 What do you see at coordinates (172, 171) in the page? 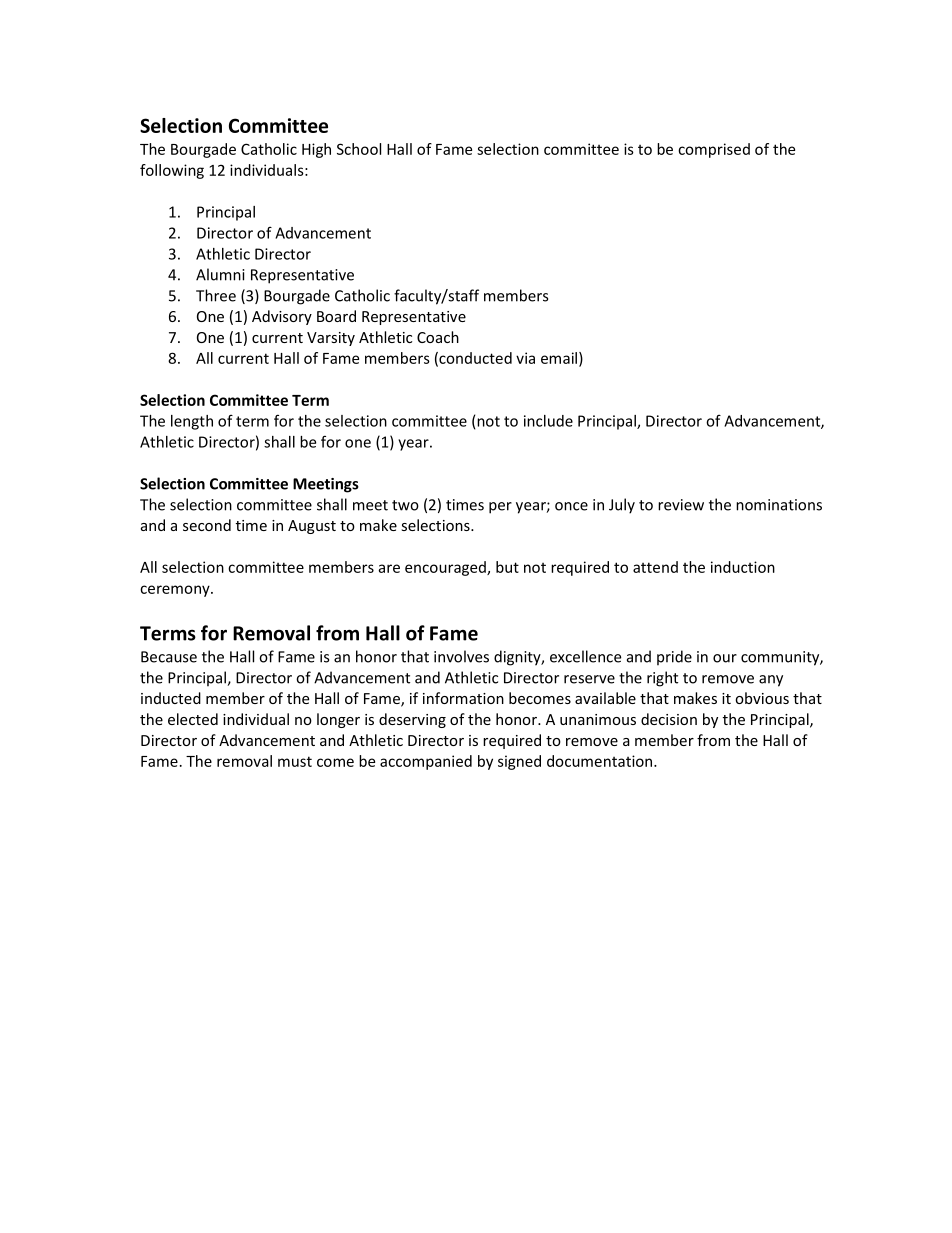
I see `following` at bounding box center [172, 171].
